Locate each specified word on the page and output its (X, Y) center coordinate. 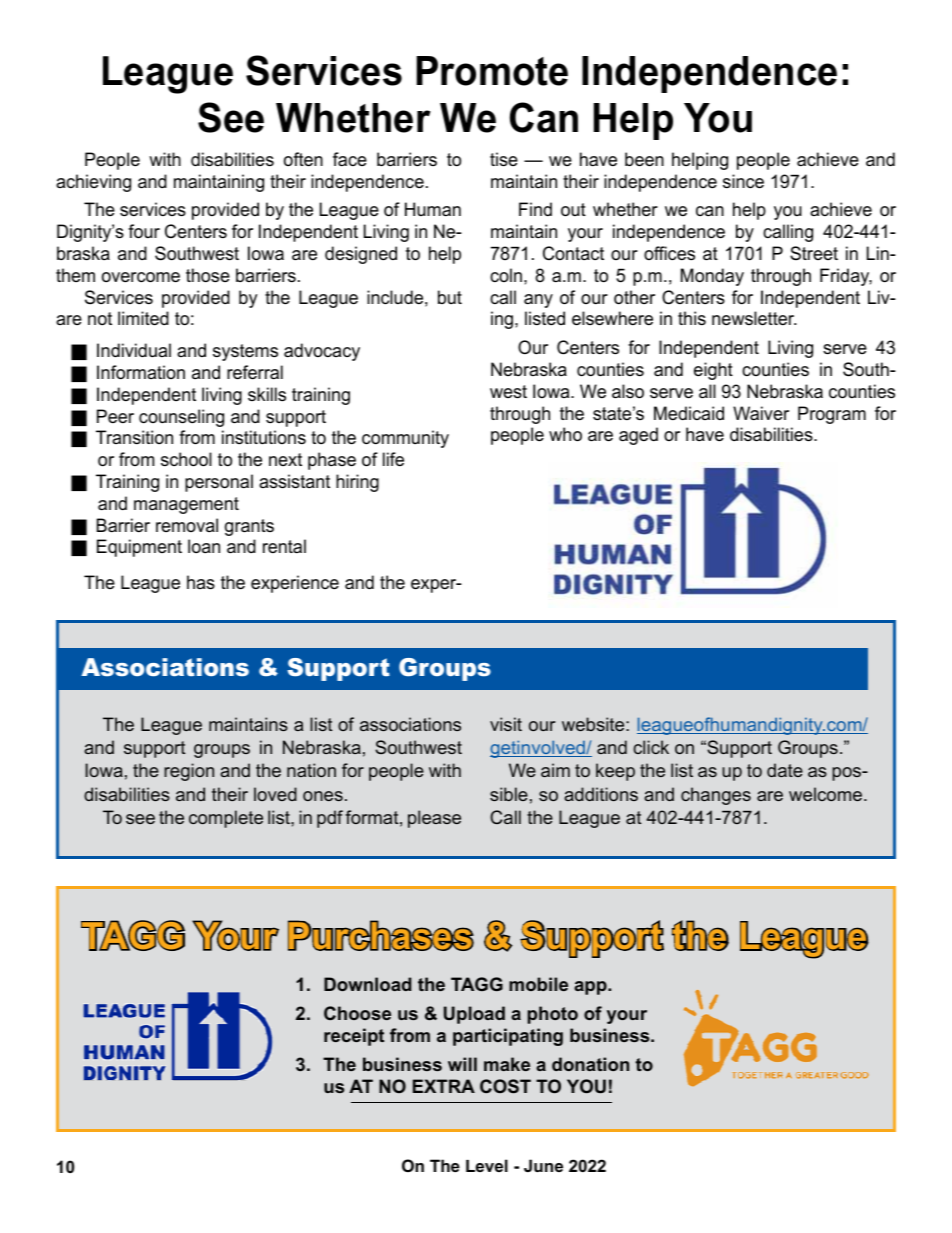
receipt (354, 1037)
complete (226, 819)
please (434, 819)
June (543, 1165)
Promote (492, 71)
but (450, 297)
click (651, 747)
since (743, 181)
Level (487, 1165)
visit (506, 724)
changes (716, 796)
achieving (93, 183)
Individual (134, 350)
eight (713, 371)
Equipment (139, 548)
